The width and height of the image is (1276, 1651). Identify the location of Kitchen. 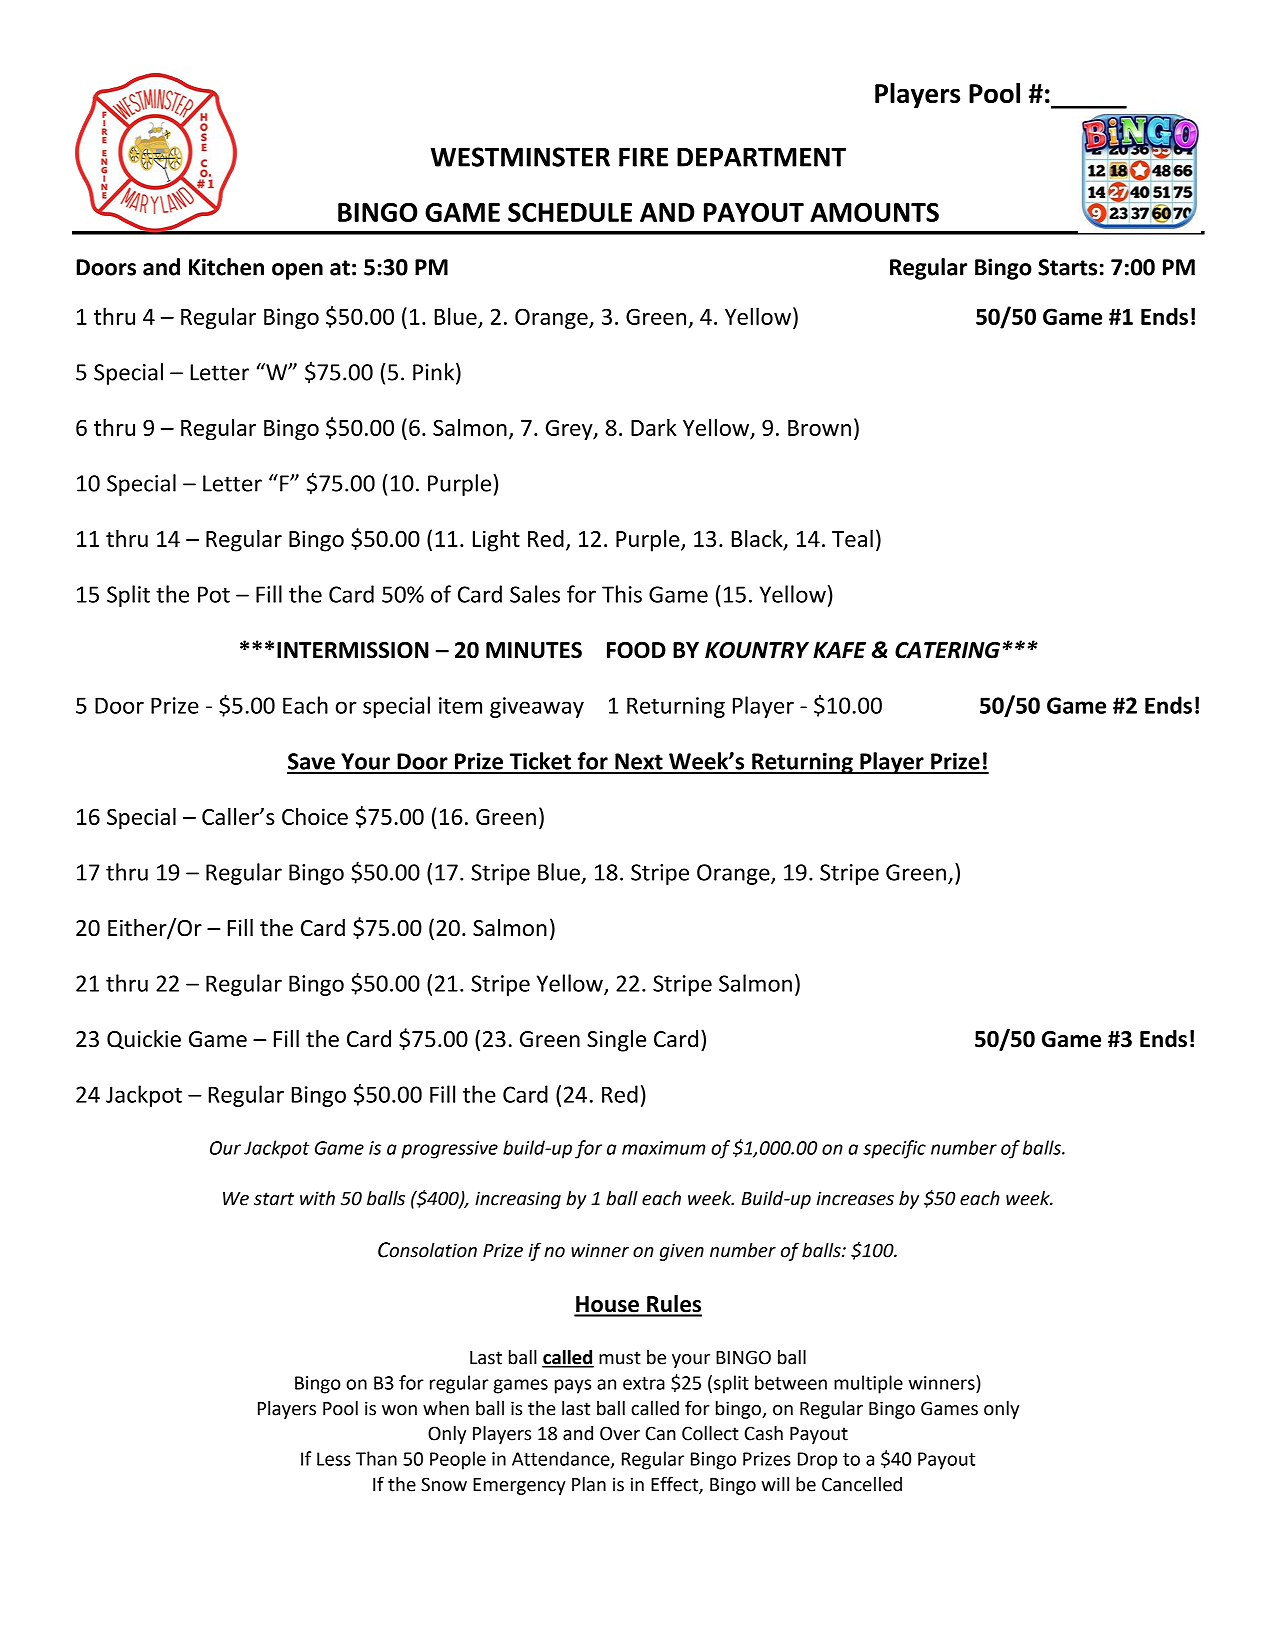
(226, 267).
